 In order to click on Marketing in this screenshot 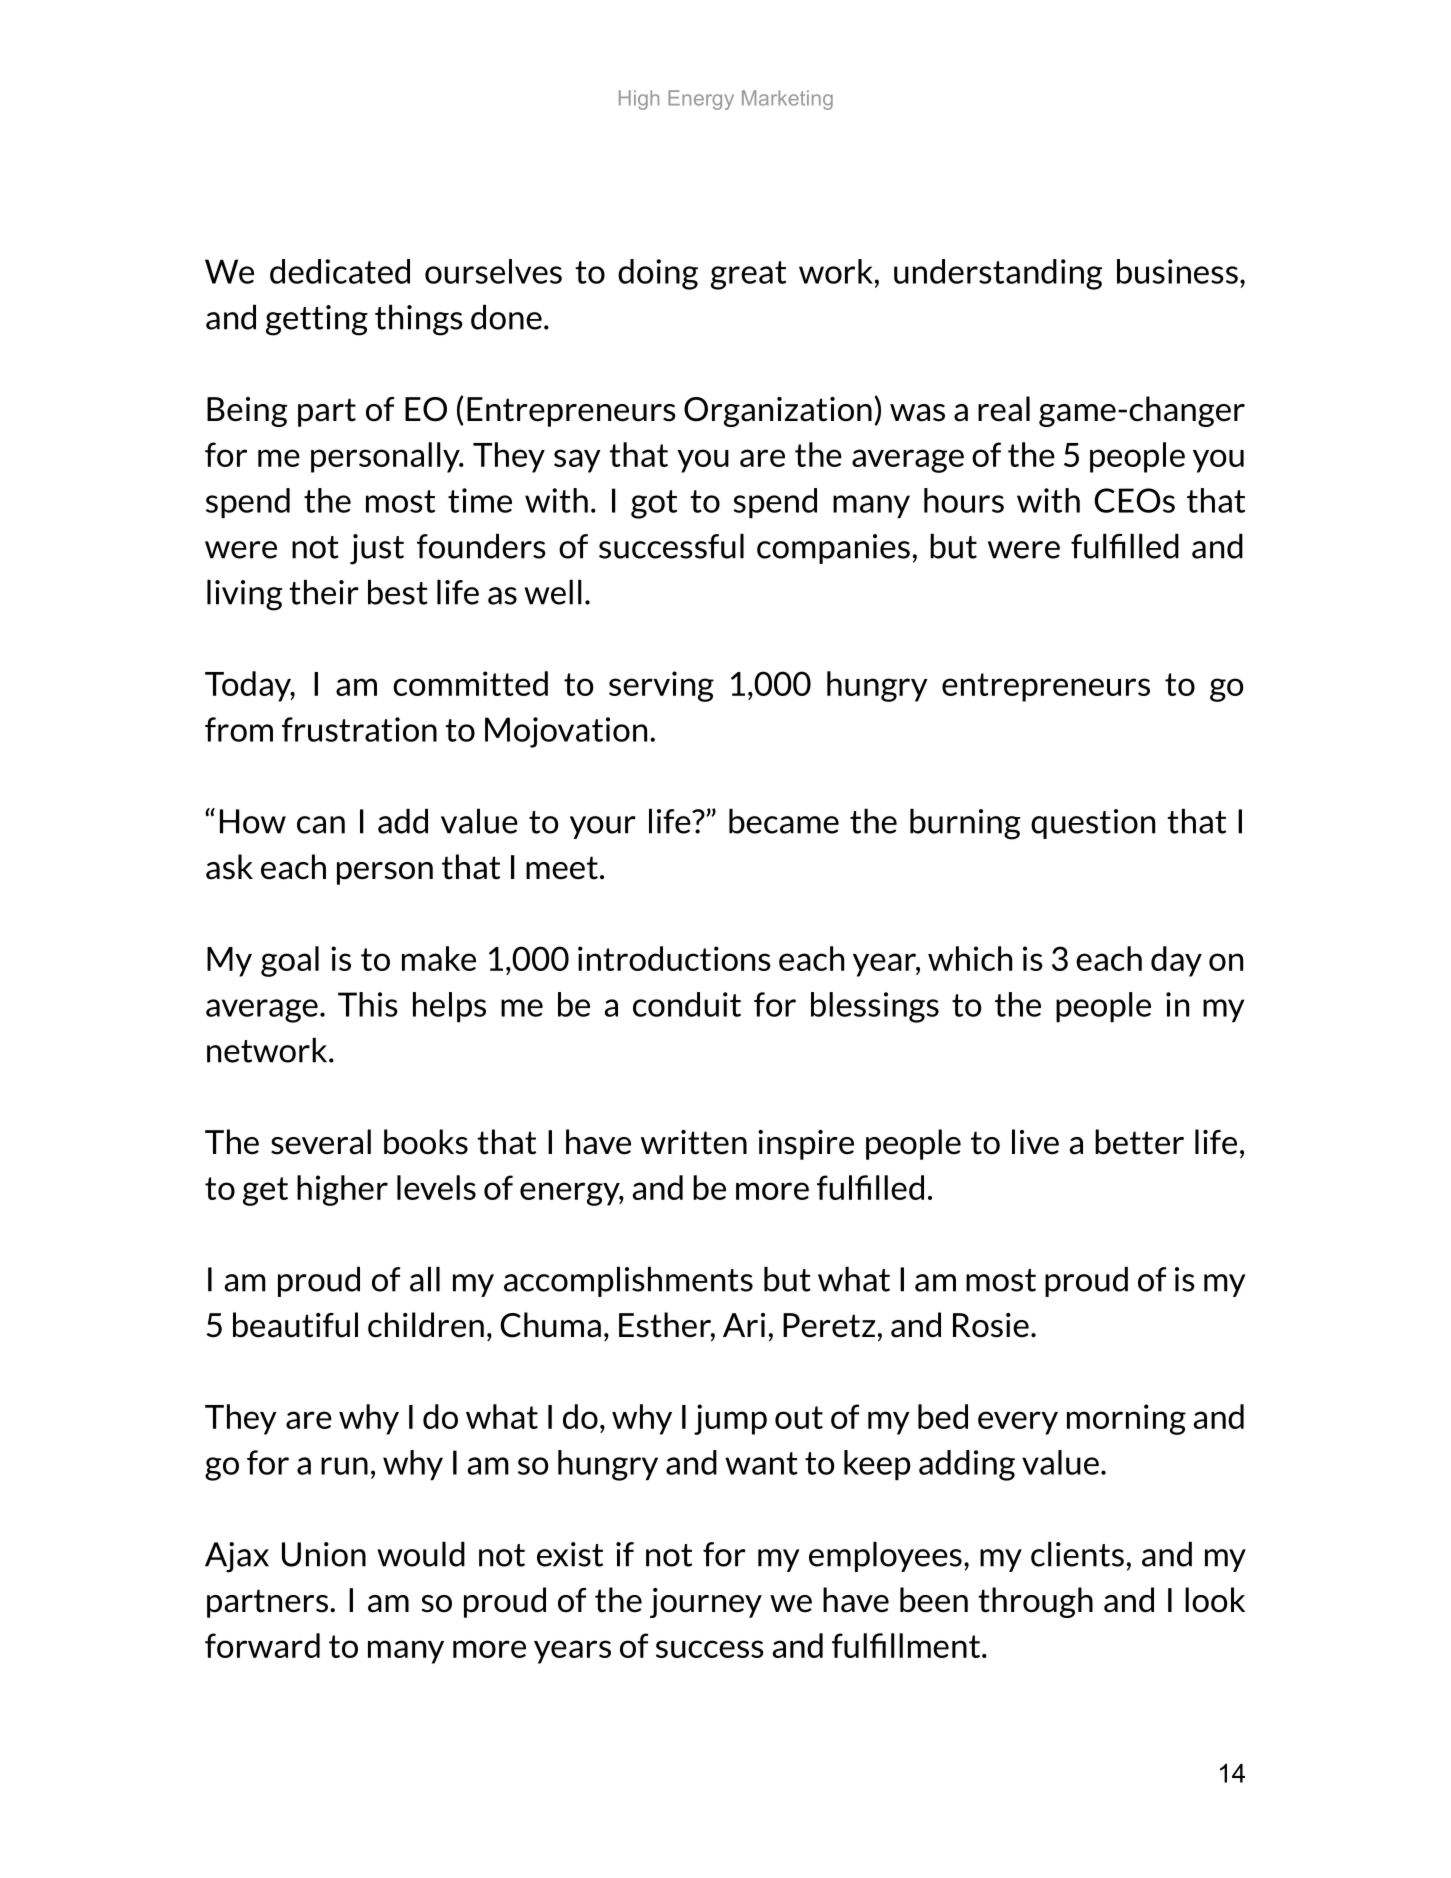, I will do `click(787, 100)`.
